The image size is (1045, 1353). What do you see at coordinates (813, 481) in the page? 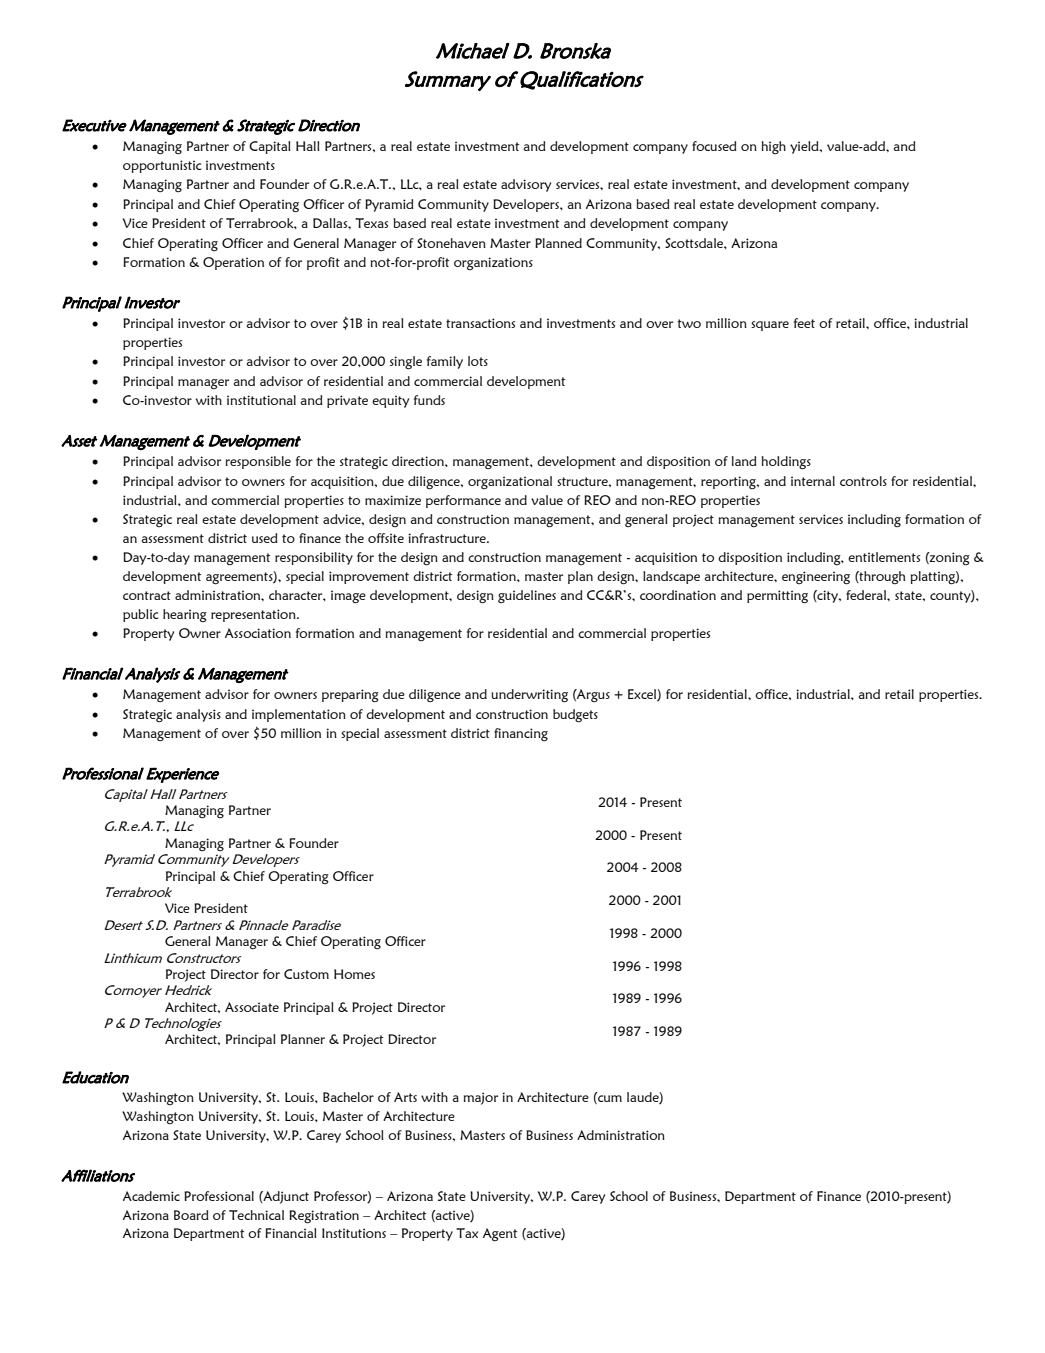
I see `internal` at bounding box center [813, 481].
